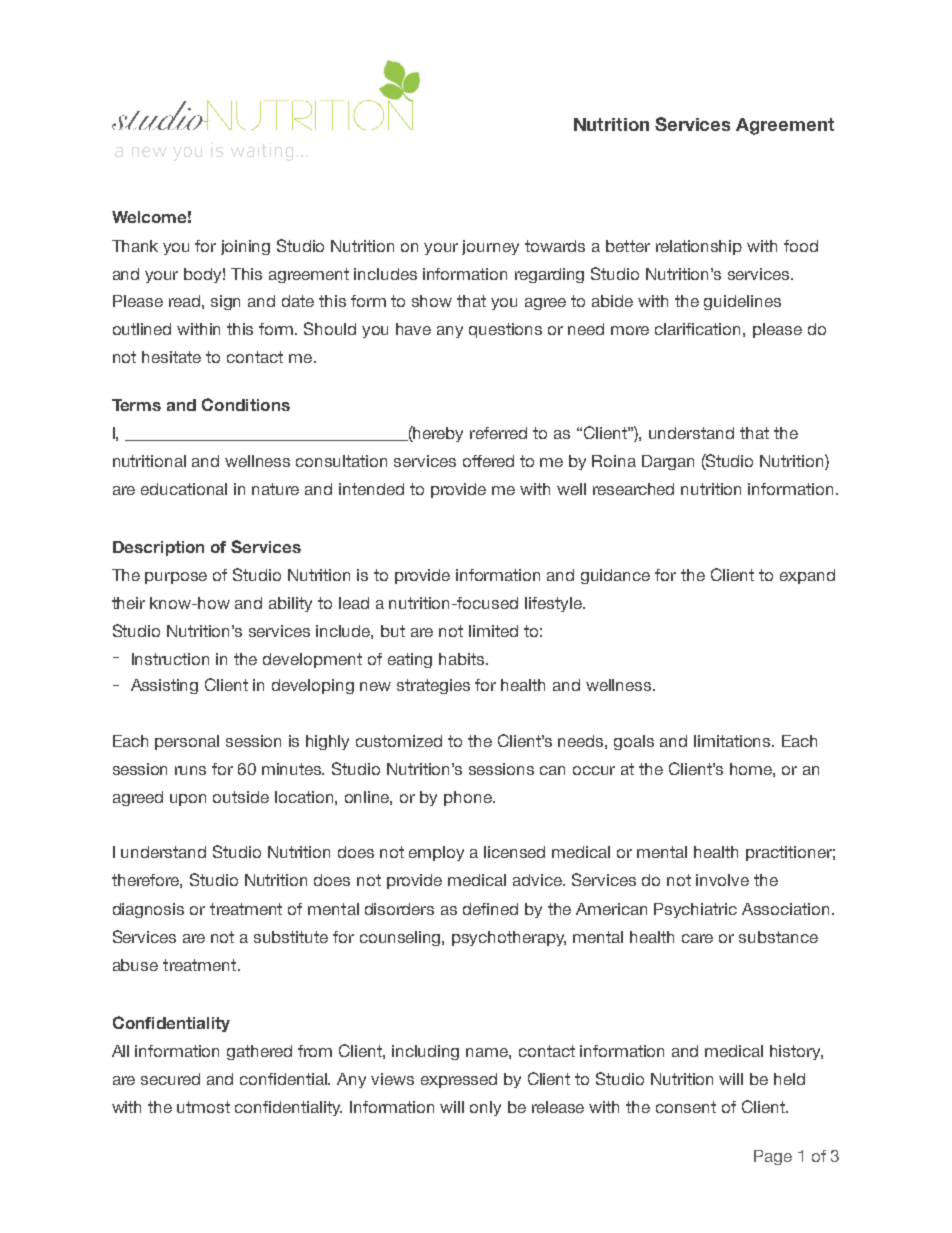 The image size is (952, 1233). Describe the element at coordinates (490, 909) in the screenshot. I see `defined` at that location.
